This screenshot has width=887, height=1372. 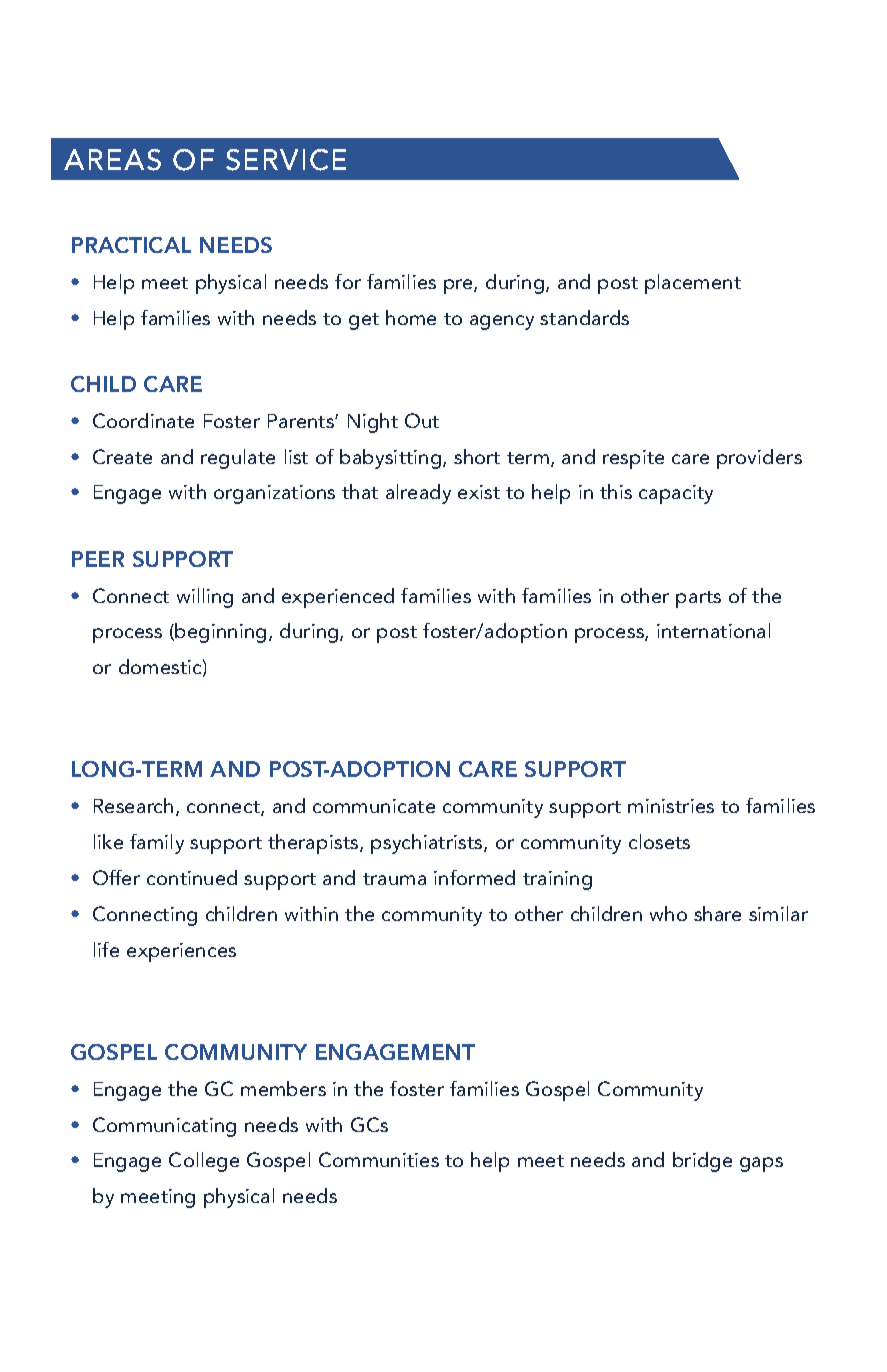 What do you see at coordinates (713, 630) in the screenshot?
I see `international` at bounding box center [713, 630].
